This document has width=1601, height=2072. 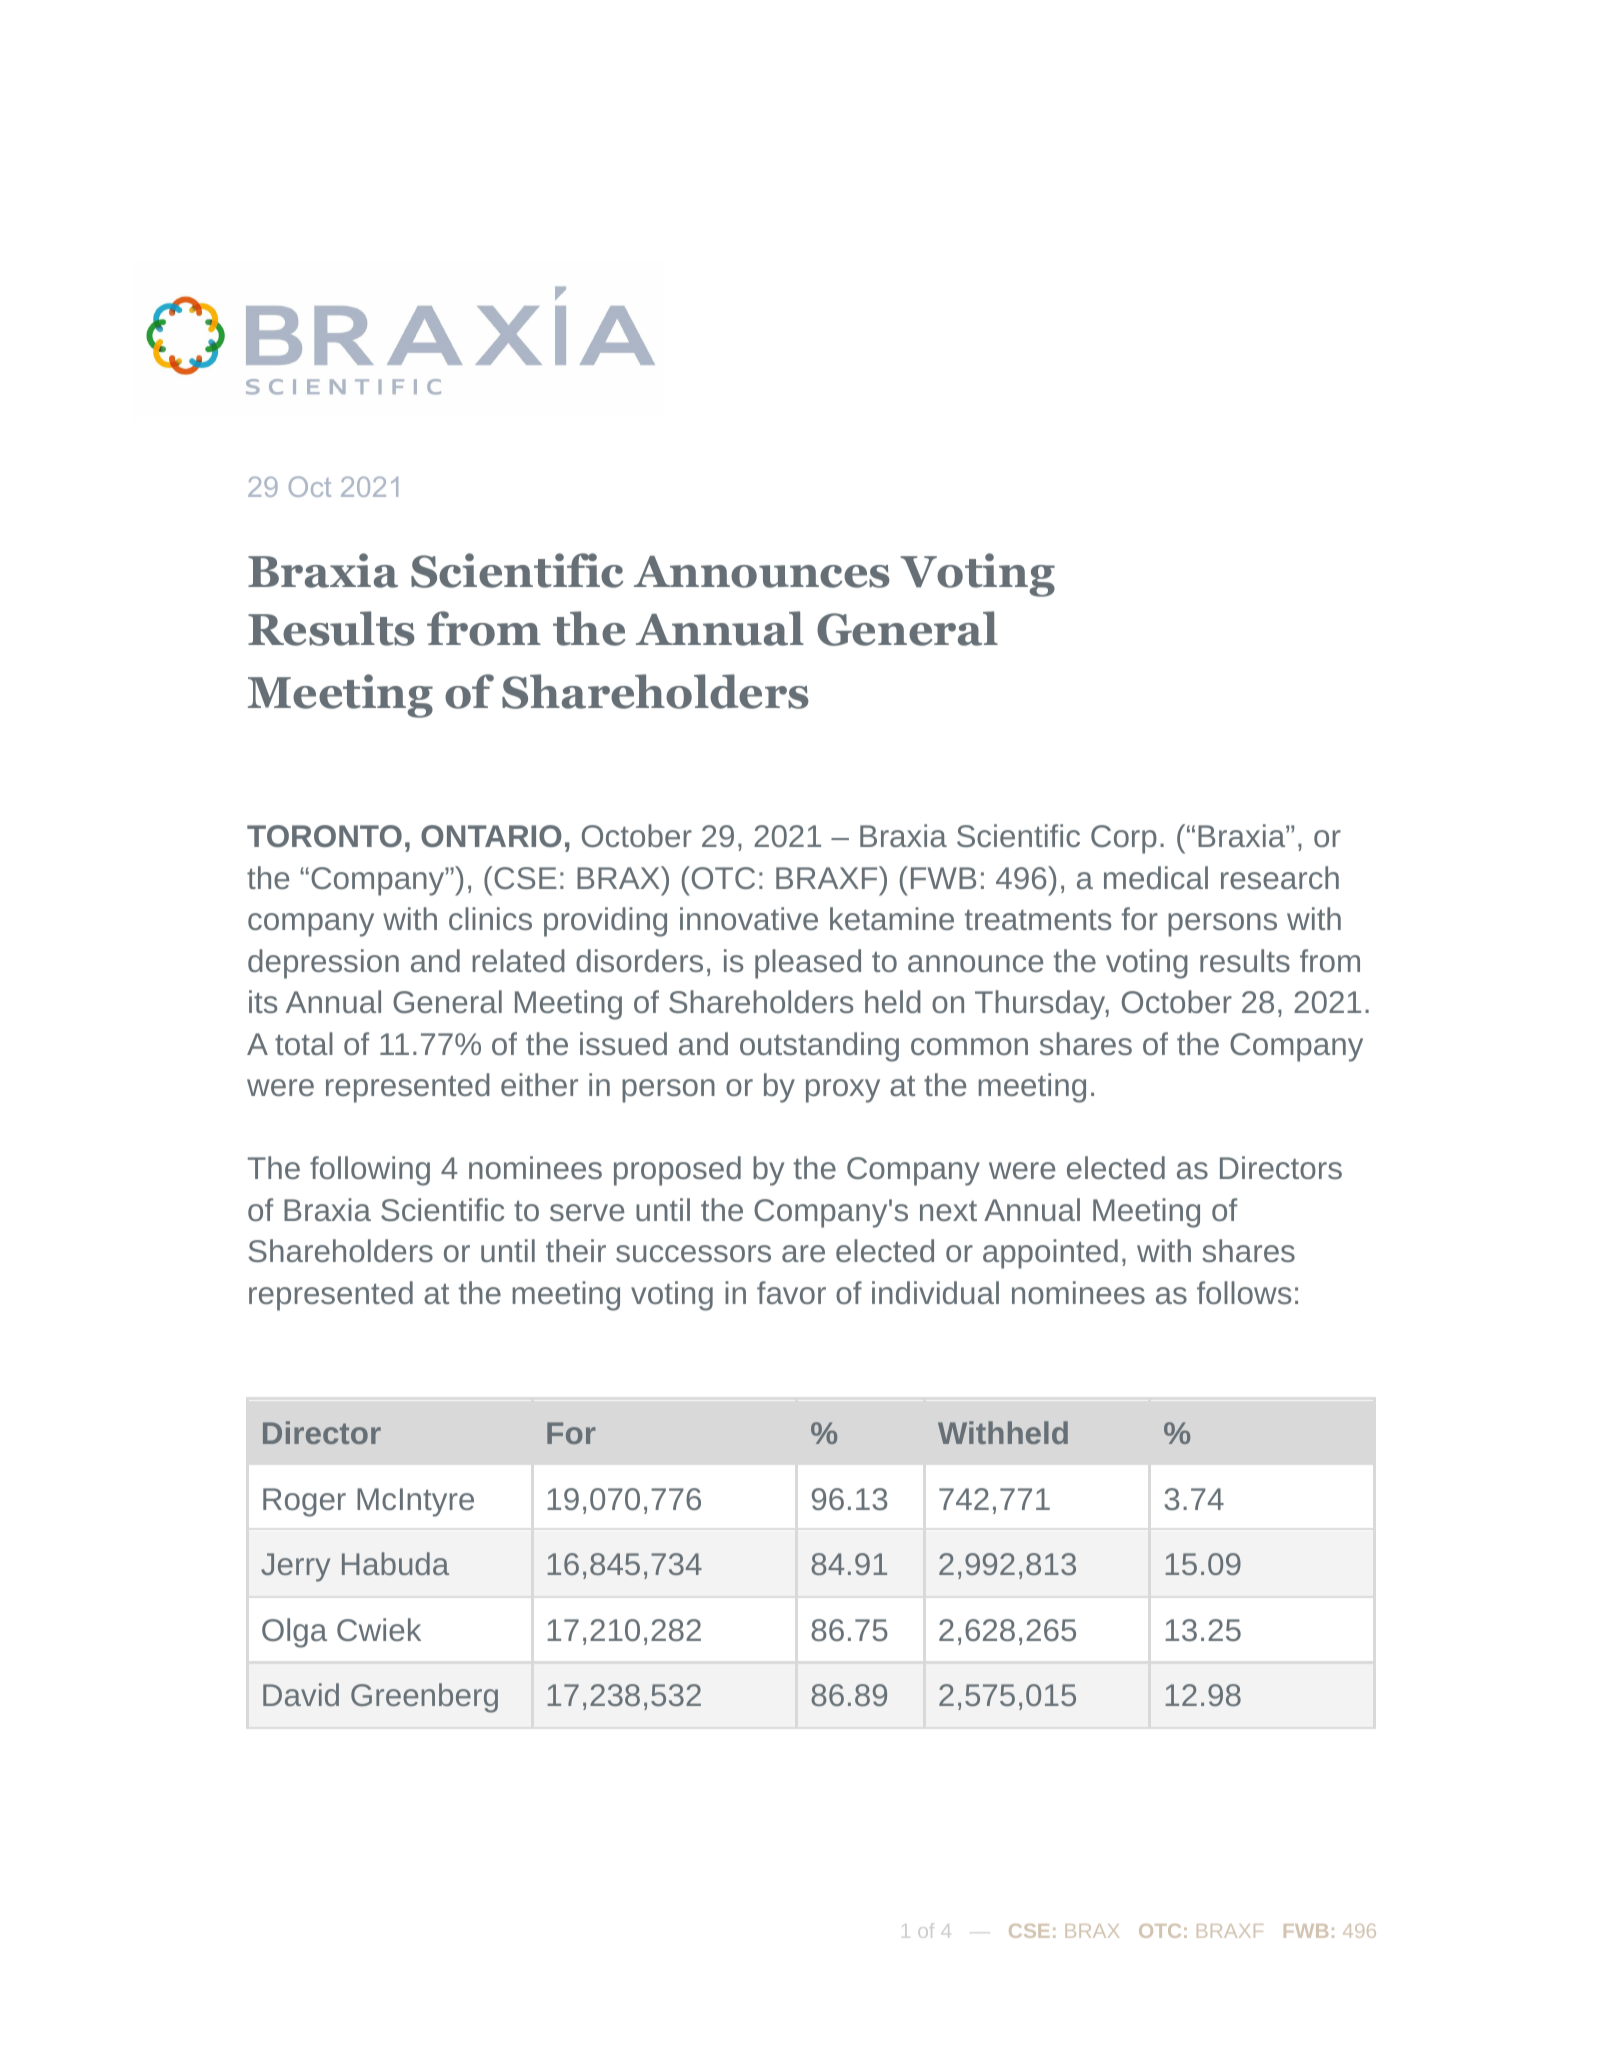 What do you see at coordinates (749, 918) in the document?
I see `innovative` at bounding box center [749, 918].
